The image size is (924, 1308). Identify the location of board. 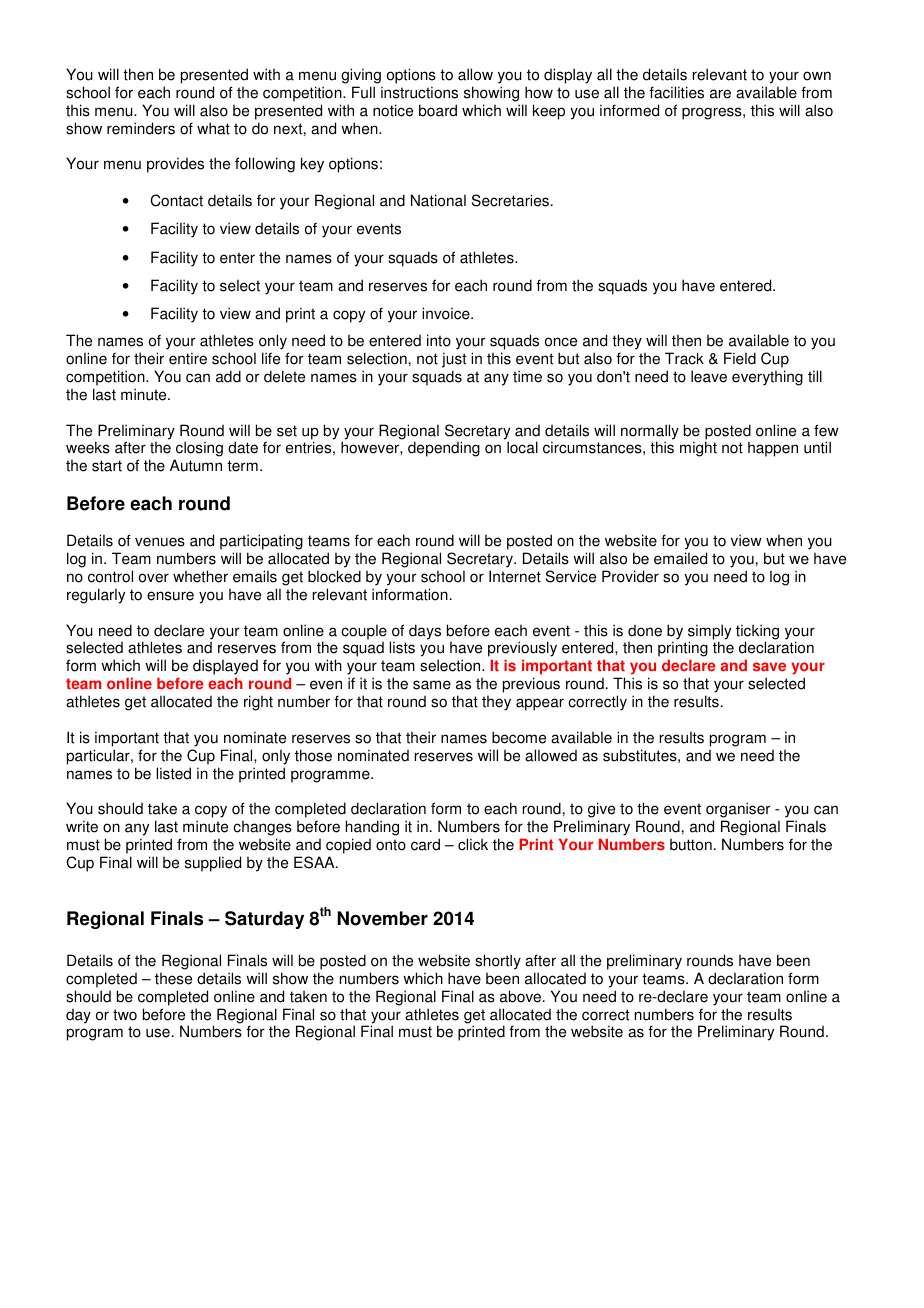
(438, 110).
